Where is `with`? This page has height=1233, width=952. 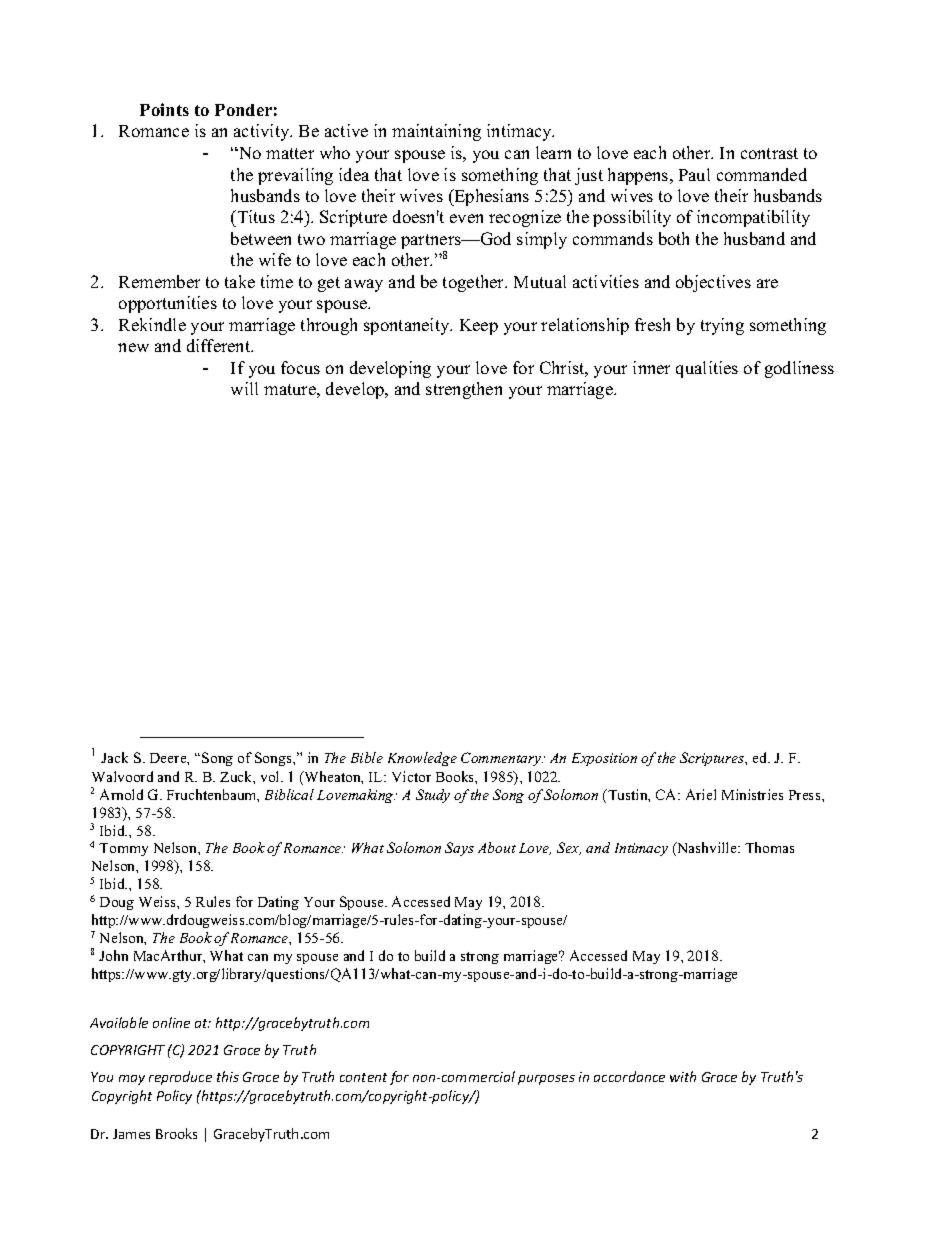 with is located at coordinates (683, 1076).
